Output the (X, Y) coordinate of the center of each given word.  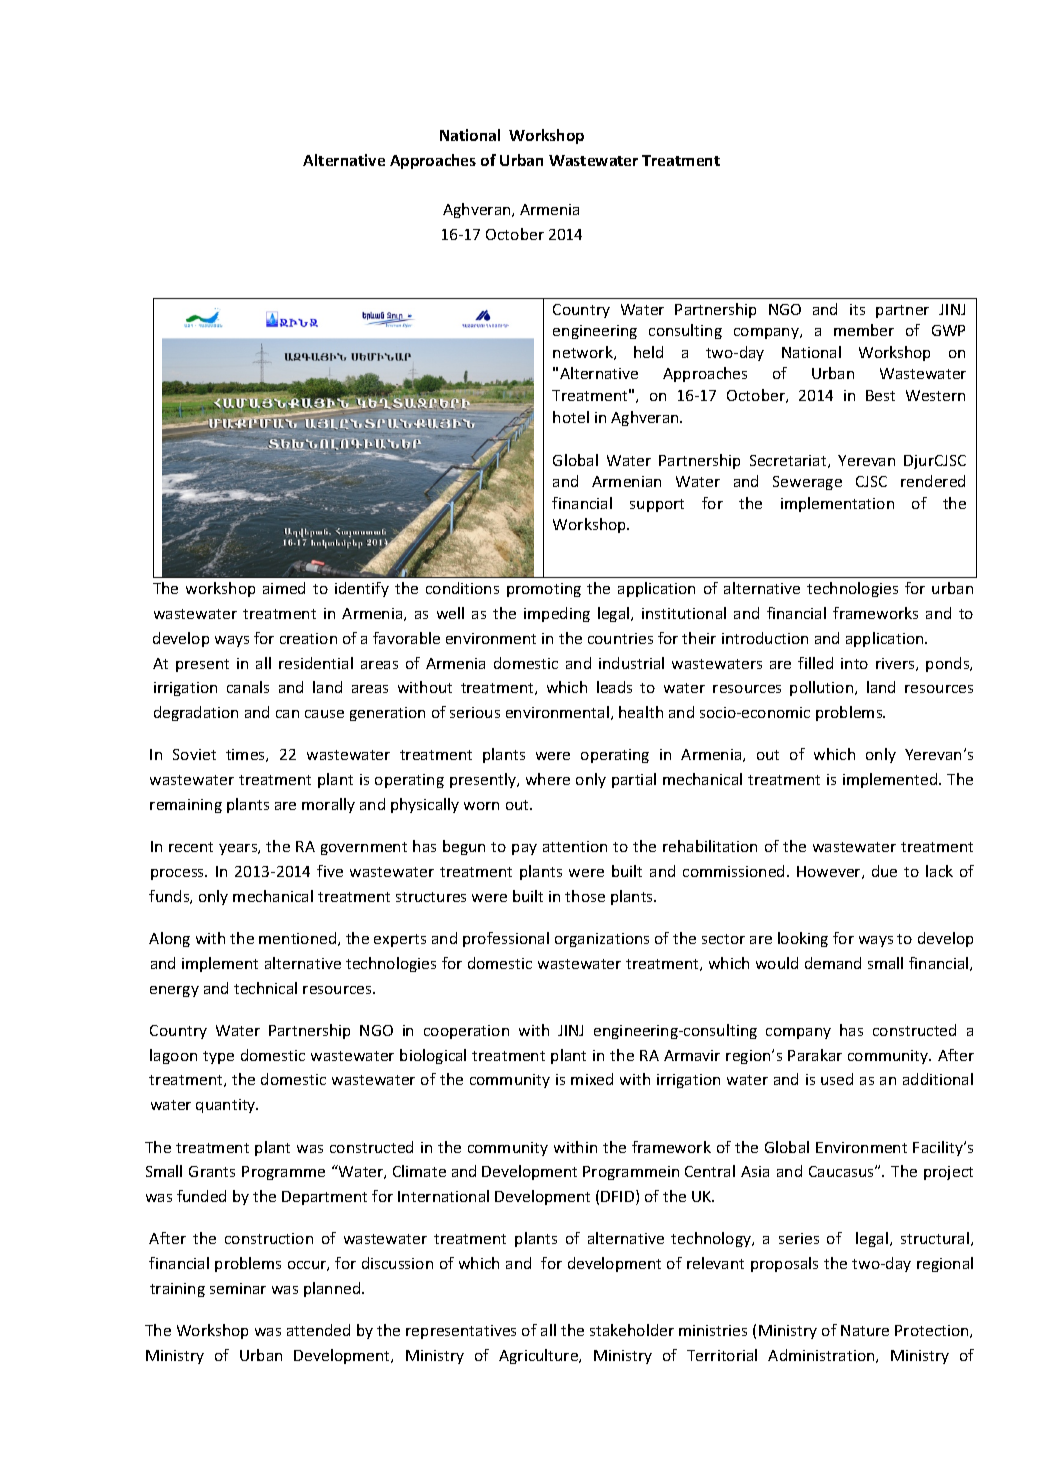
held (648, 352)
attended (318, 1330)
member (864, 330)
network (584, 353)
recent (191, 847)
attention (575, 846)
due (884, 871)
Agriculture (540, 1356)
